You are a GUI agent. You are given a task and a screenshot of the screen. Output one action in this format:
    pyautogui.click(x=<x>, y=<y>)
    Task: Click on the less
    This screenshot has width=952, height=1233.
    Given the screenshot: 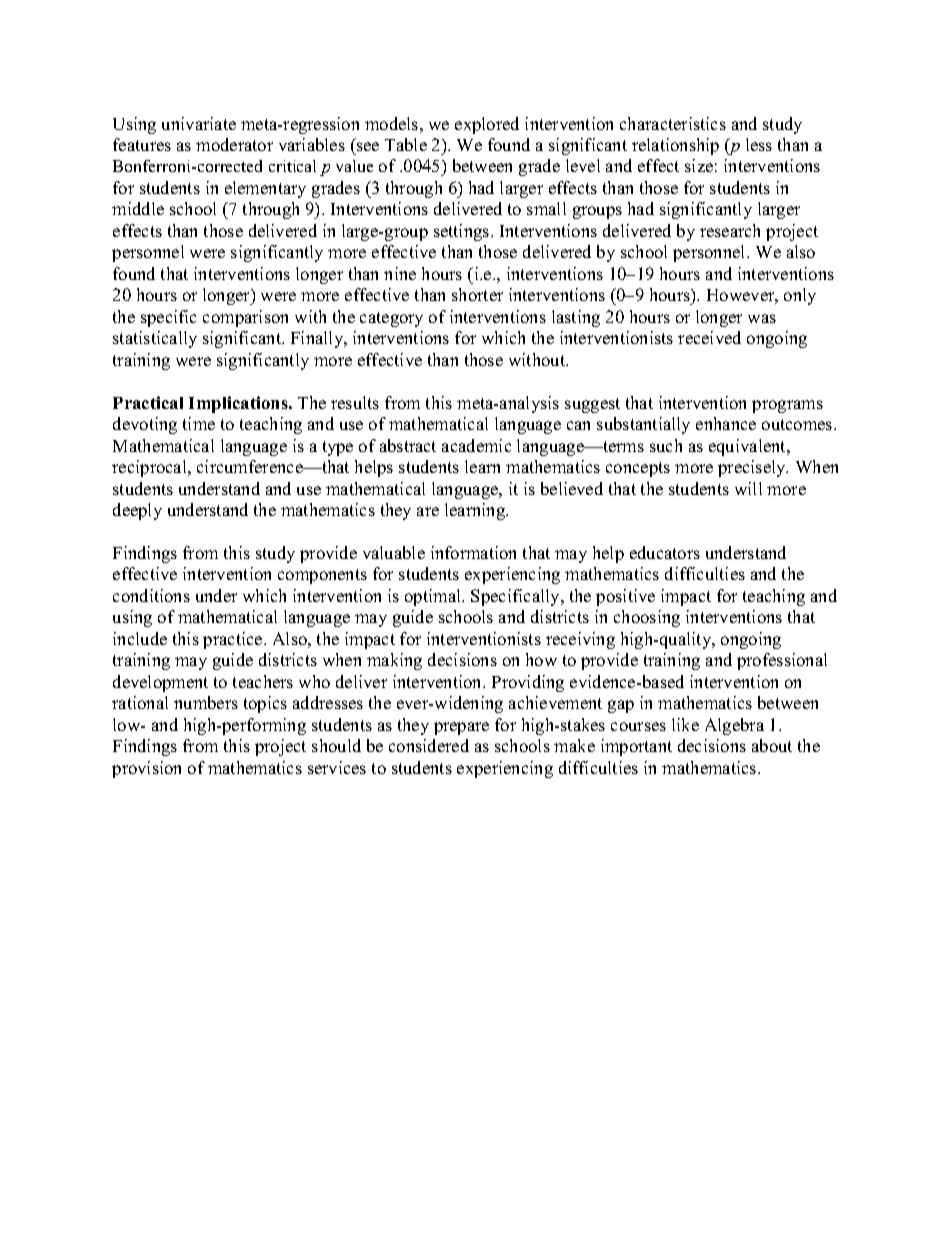 What is the action you would take?
    pyautogui.click(x=759, y=144)
